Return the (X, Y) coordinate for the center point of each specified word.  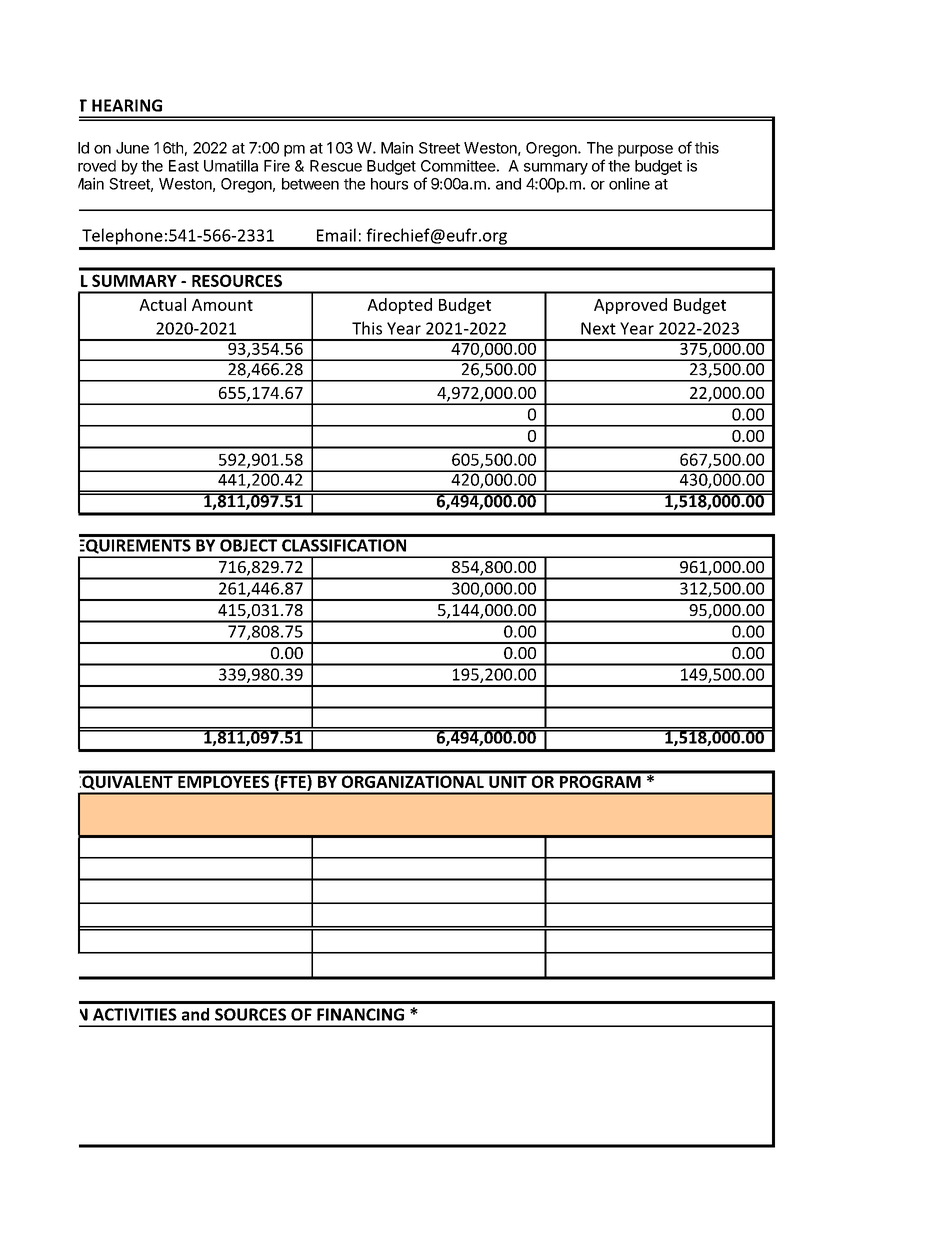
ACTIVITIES (135, 1014)
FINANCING (360, 1014)
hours (389, 184)
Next (598, 328)
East (184, 166)
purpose (645, 151)
